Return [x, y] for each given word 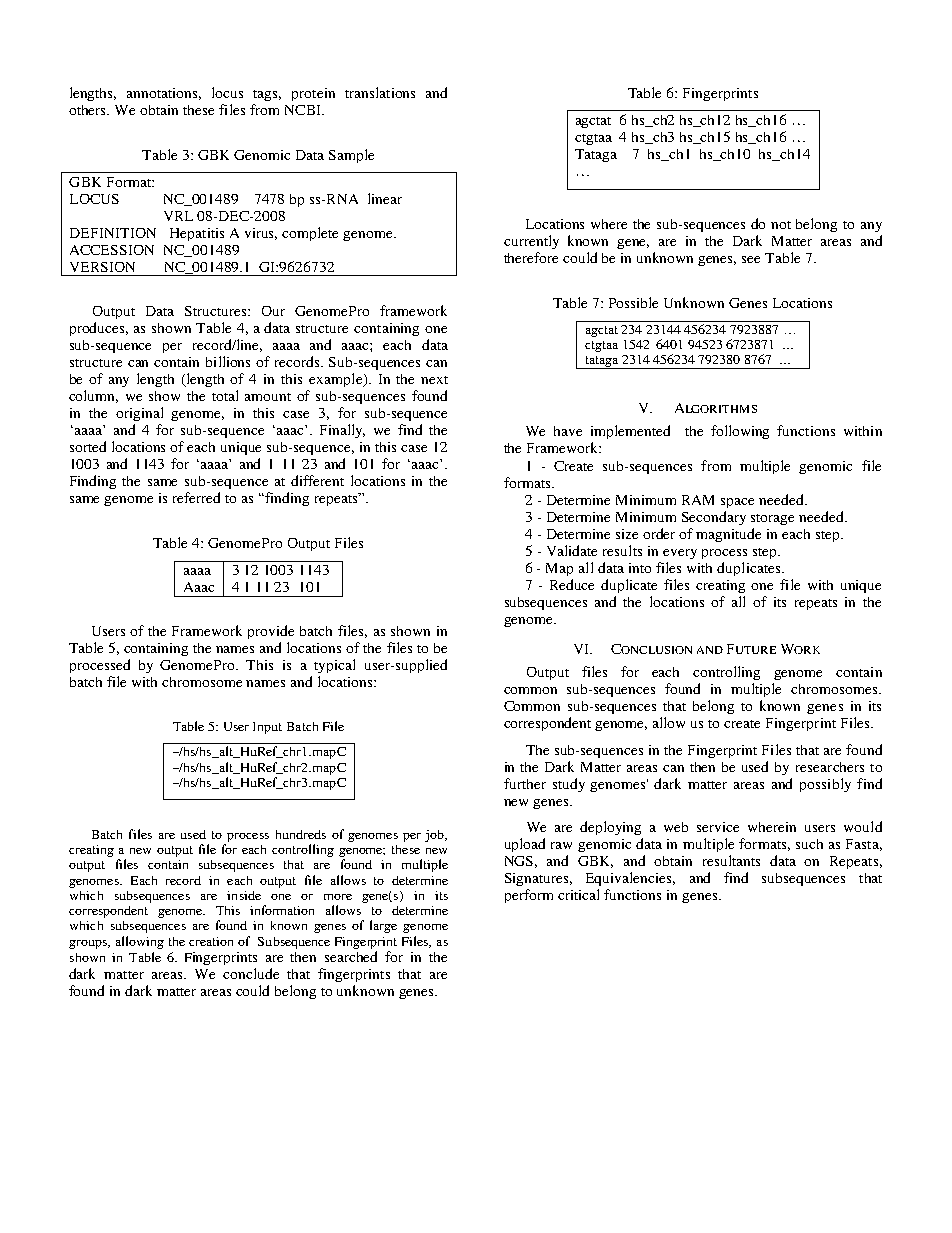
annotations [164, 94]
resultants [731, 860]
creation [211, 941]
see [751, 259]
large [383, 926]
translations [380, 92]
